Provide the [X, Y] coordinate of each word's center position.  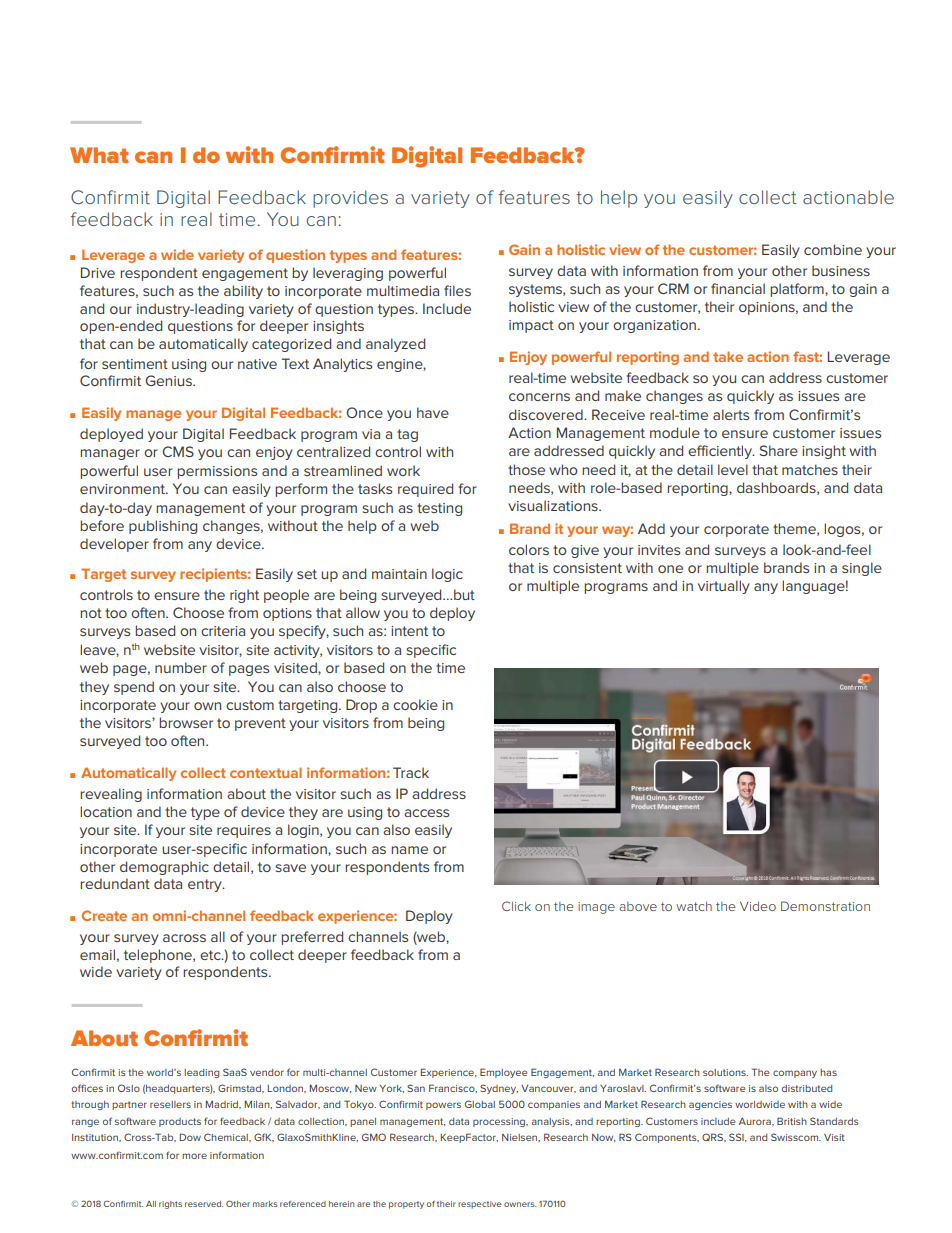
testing [439, 509]
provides [350, 199]
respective [479, 1205]
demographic [164, 868]
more [194, 1156]
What [99, 155]
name [409, 850]
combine [833, 249]
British [792, 1121]
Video [758, 906]
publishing [163, 527]
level [733, 469]
